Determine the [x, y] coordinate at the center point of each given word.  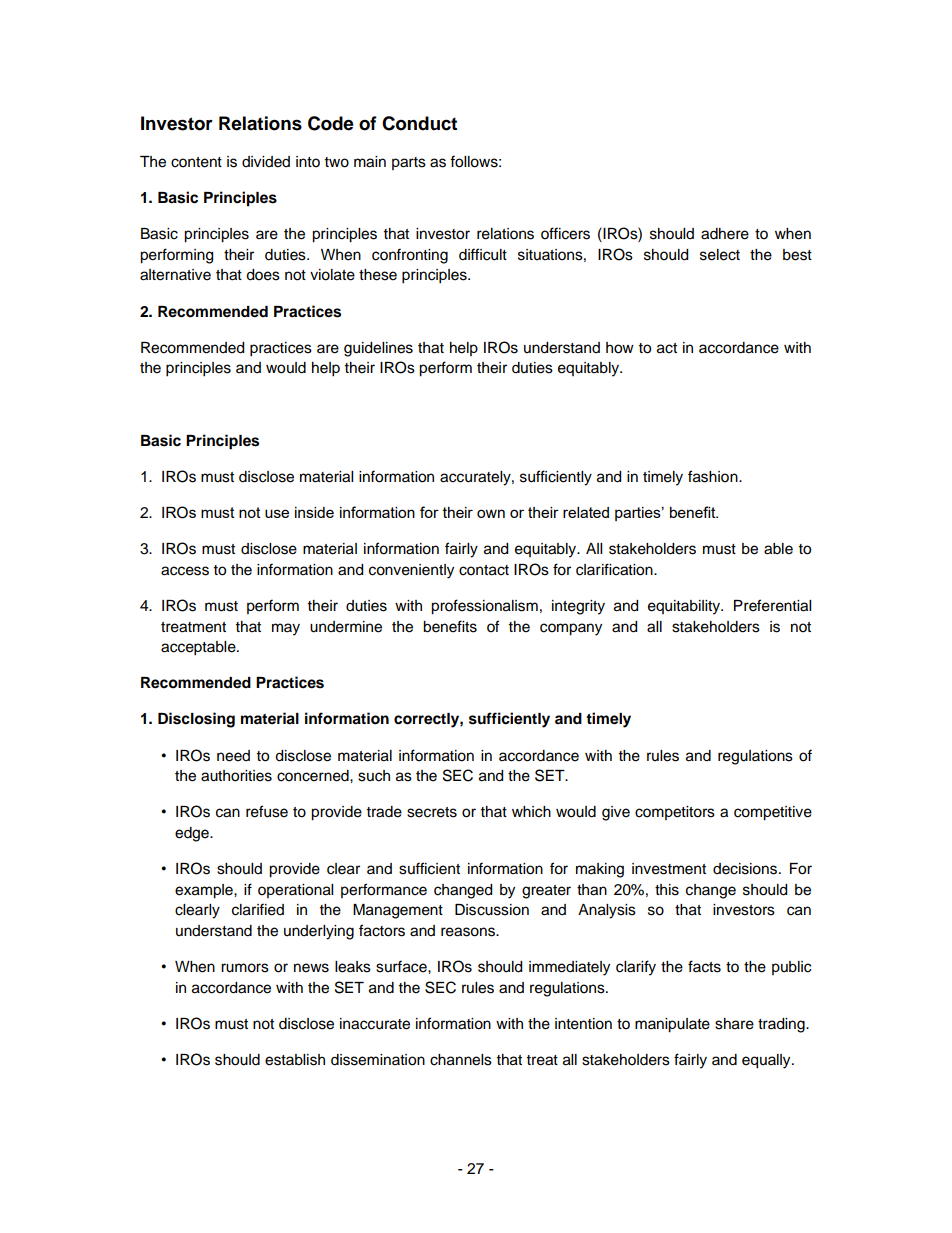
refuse [267, 811]
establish [295, 1060]
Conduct [419, 123]
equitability [685, 607]
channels [461, 1060]
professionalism [484, 607]
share [734, 1024]
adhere [725, 234]
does [263, 275]
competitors [675, 813]
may [286, 629]
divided [266, 162]
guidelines [378, 349]
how [620, 348]
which [531, 812]
